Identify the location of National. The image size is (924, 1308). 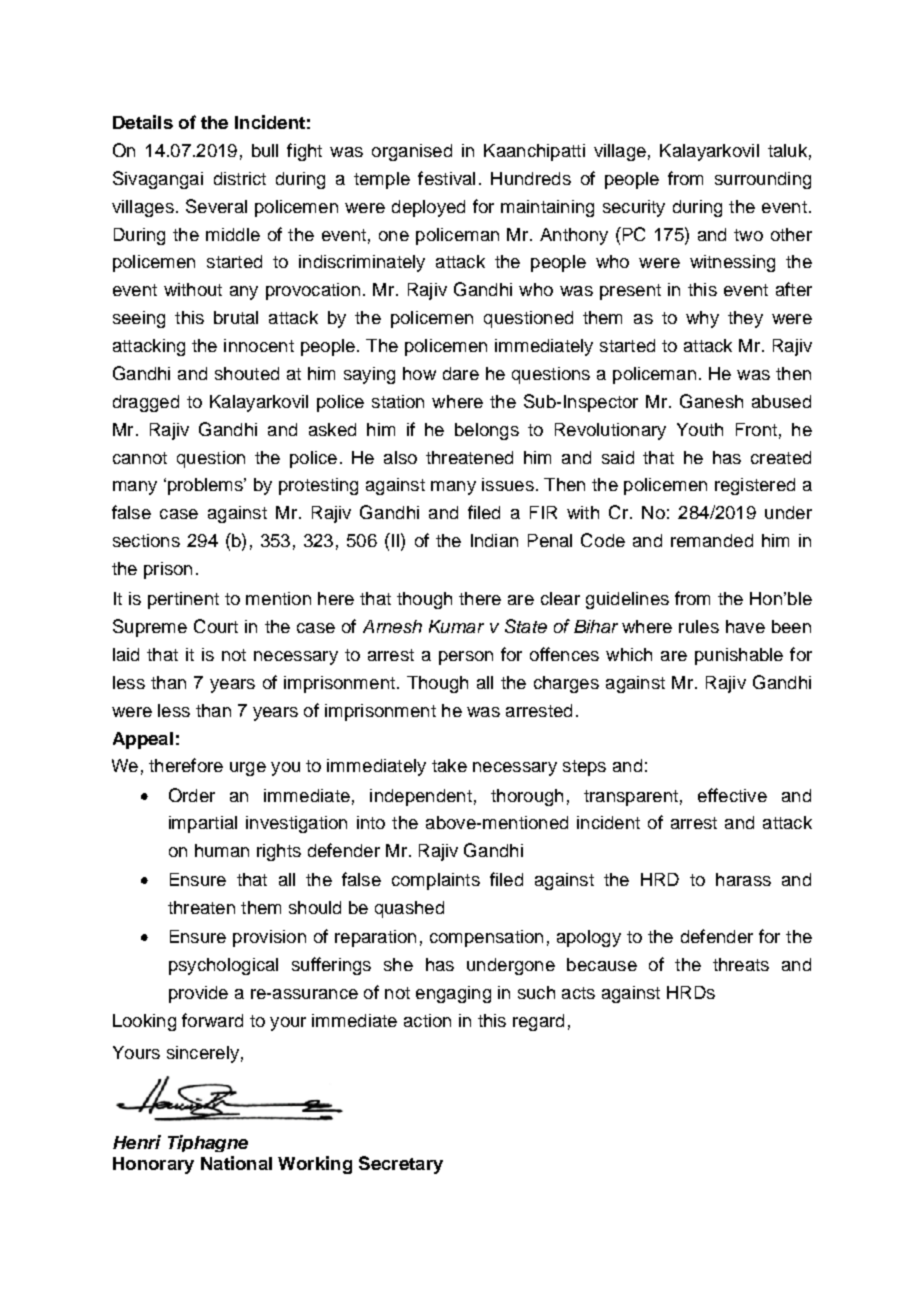
(236, 1163).
